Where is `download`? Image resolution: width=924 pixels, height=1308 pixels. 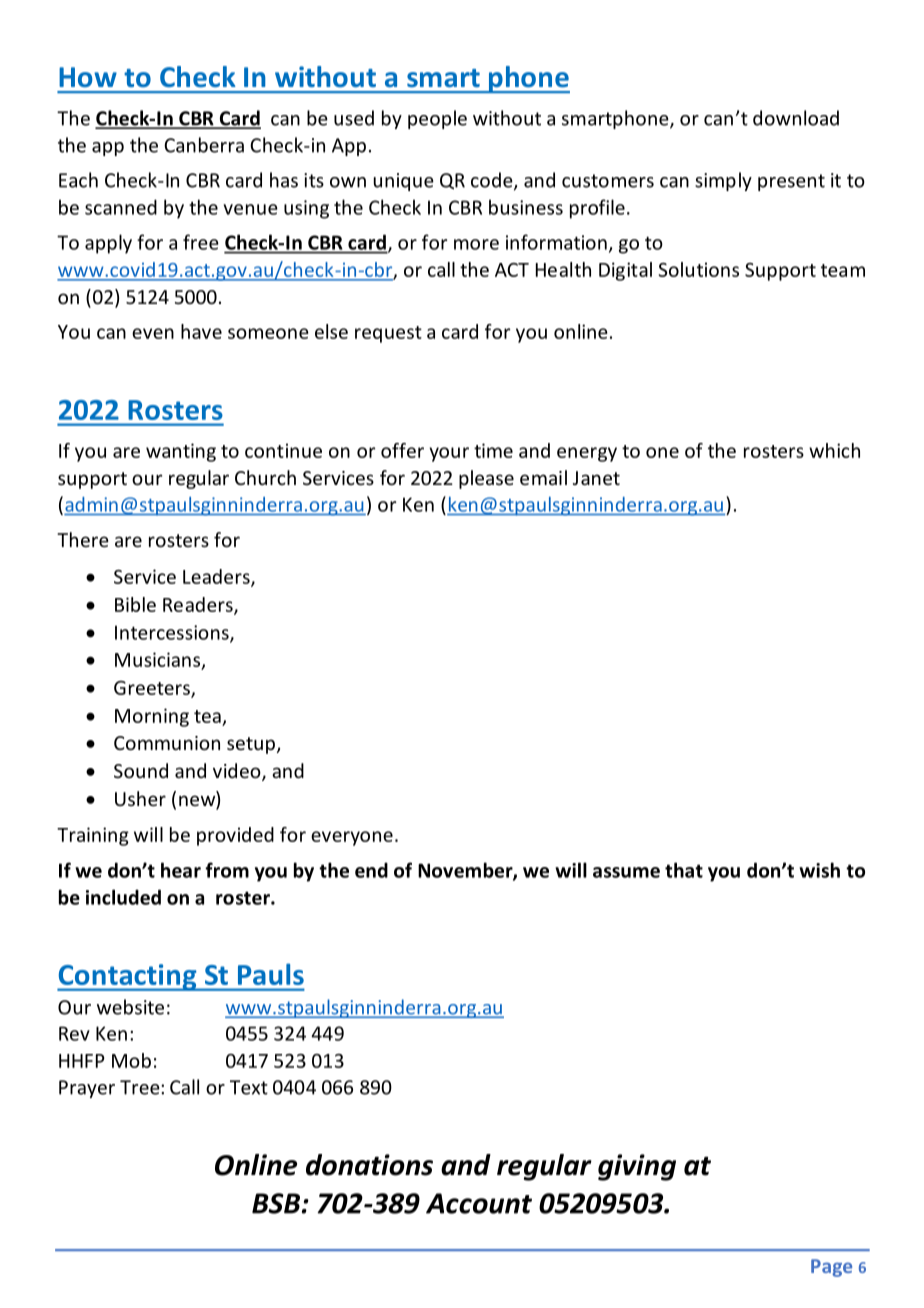 download is located at coordinates (796, 118).
